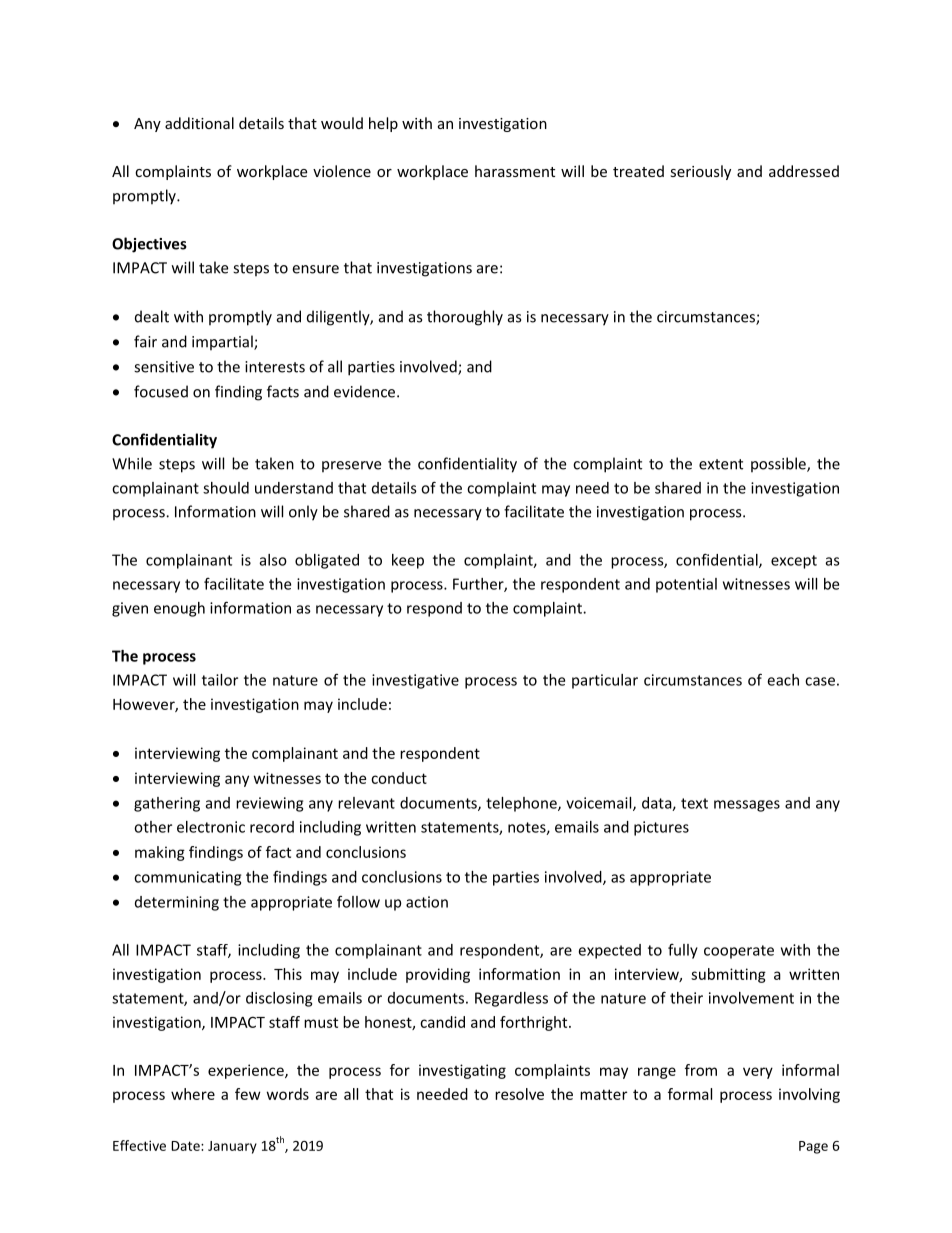 The width and height of the image is (952, 1233). Describe the element at coordinates (187, 878) in the image. I see `communicating` at that location.
